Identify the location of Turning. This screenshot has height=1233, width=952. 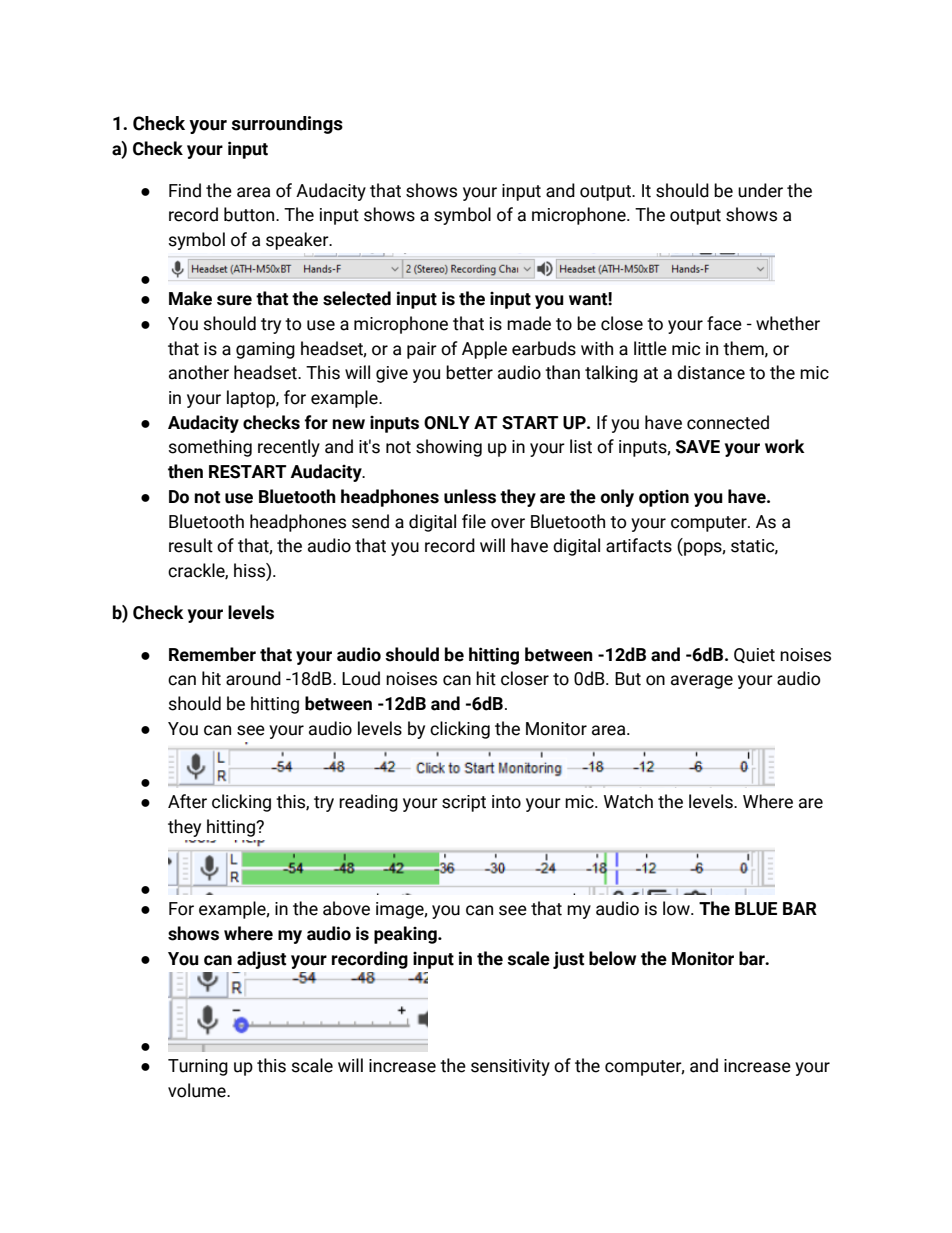
(198, 1067).
